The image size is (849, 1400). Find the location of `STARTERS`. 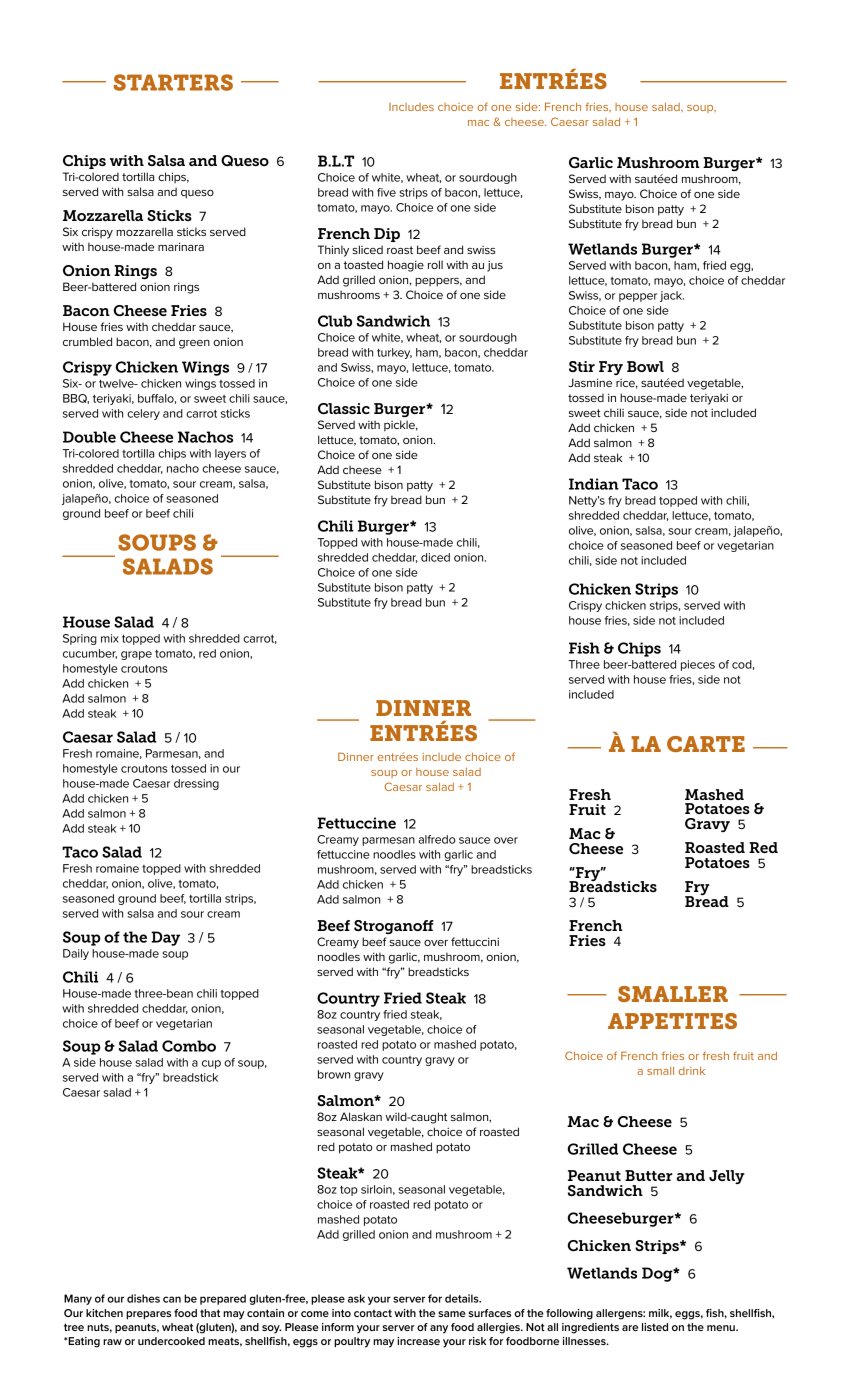

STARTERS is located at coordinates (173, 82).
